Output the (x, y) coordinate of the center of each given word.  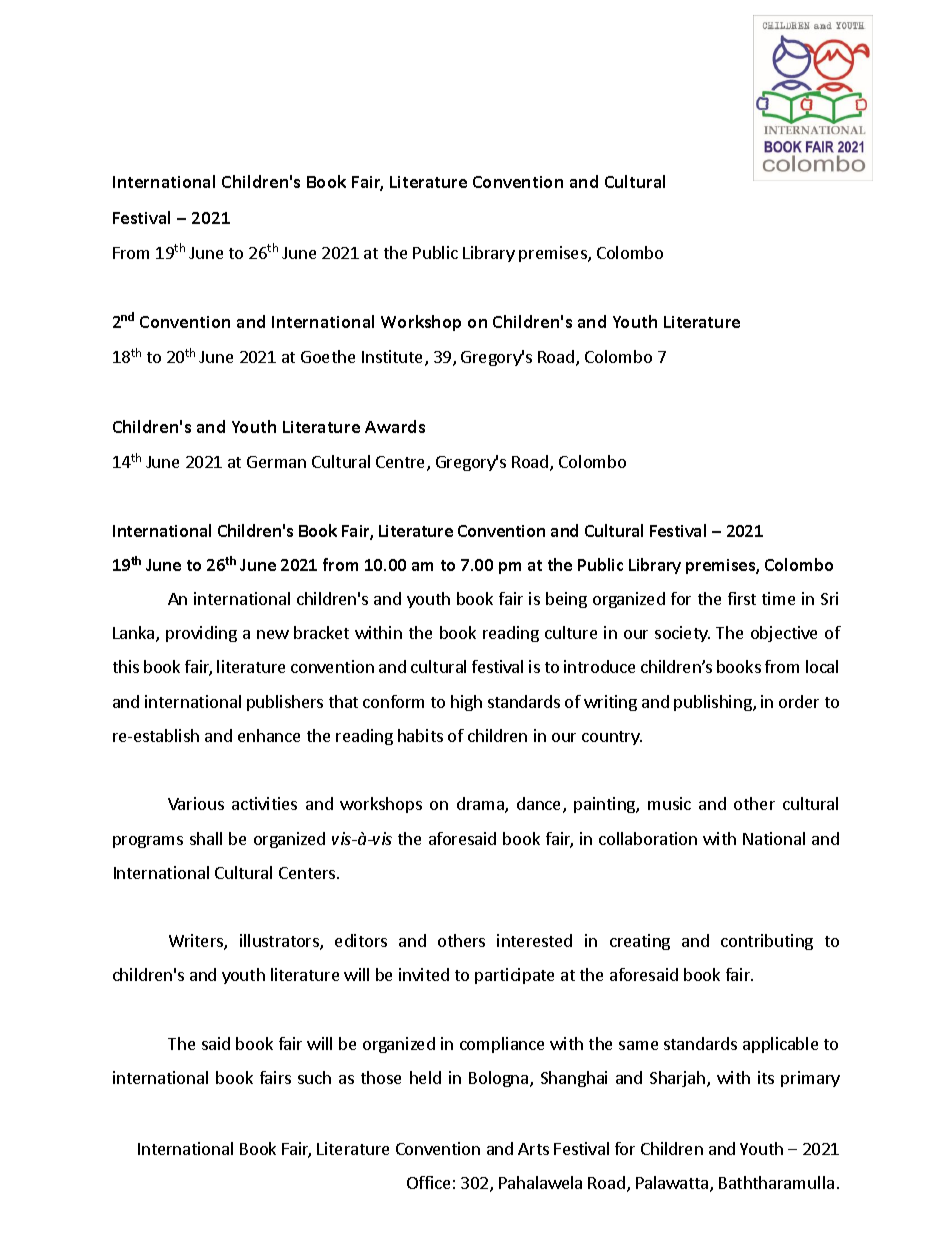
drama (481, 805)
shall (206, 838)
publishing (714, 703)
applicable (780, 1045)
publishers (285, 703)
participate (514, 976)
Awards (395, 426)
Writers (197, 942)
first (742, 598)
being (566, 600)
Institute (394, 358)
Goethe (328, 356)
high (466, 703)
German (276, 462)
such (314, 1077)
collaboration (648, 838)
